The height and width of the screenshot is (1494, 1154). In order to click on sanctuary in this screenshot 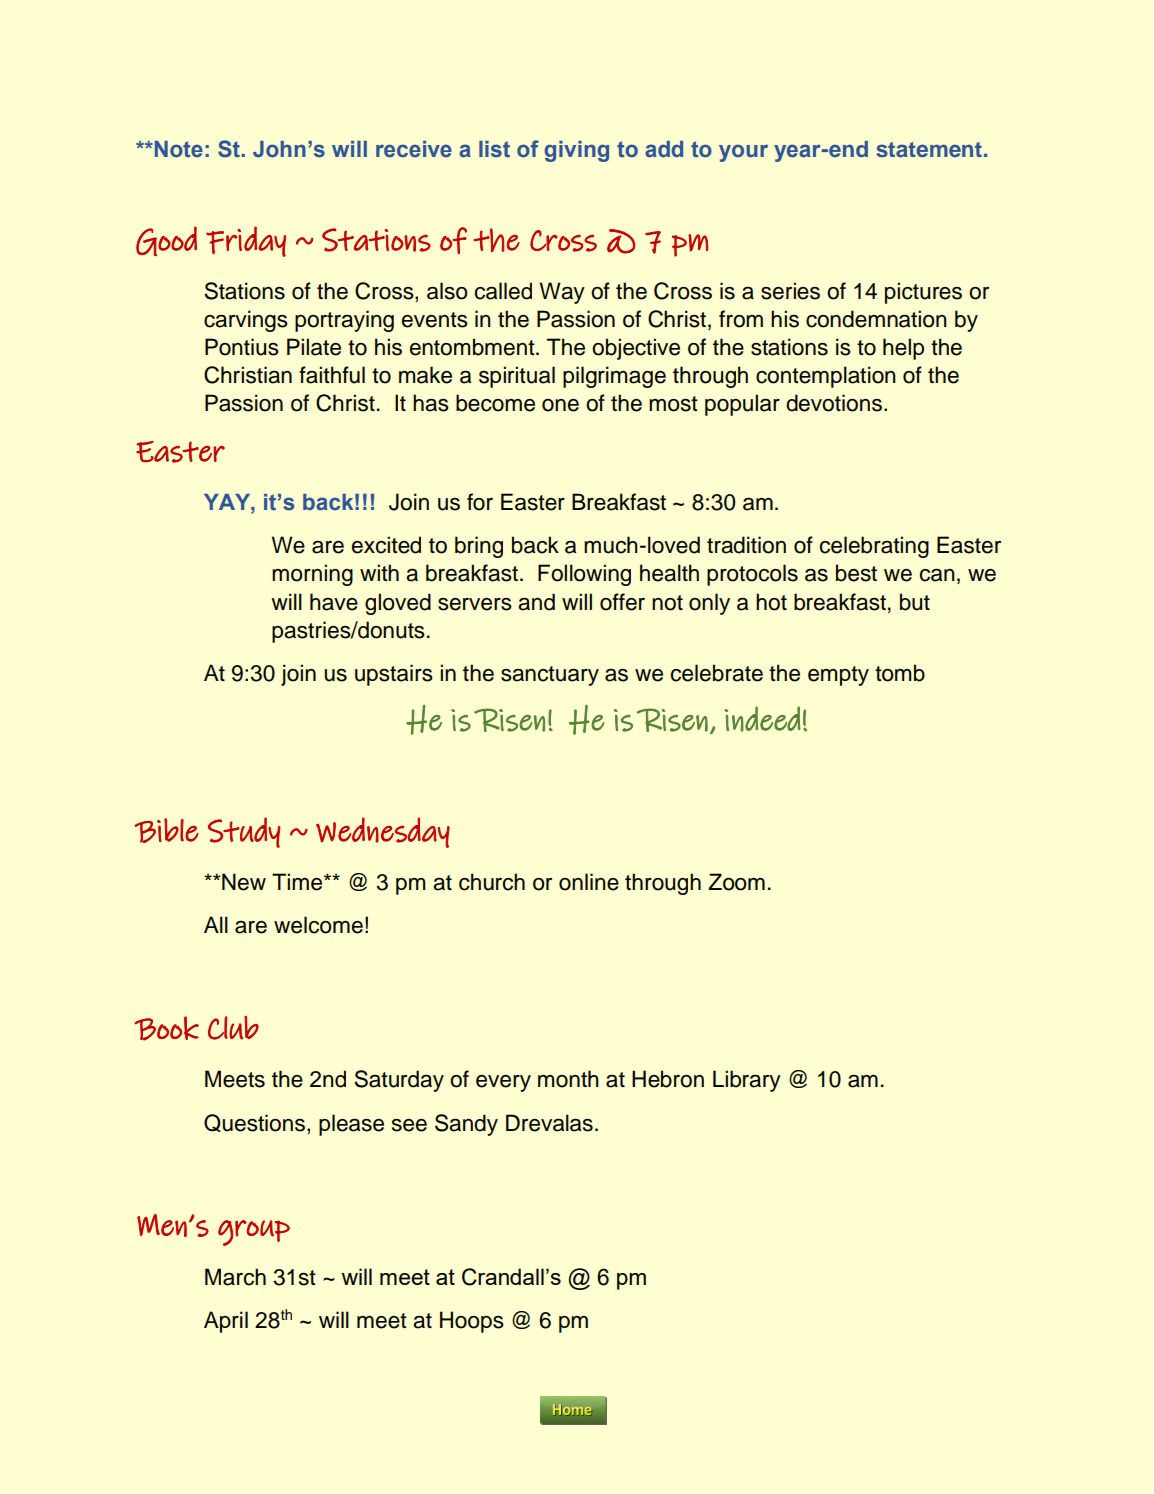, I will do `click(550, 676)`.
